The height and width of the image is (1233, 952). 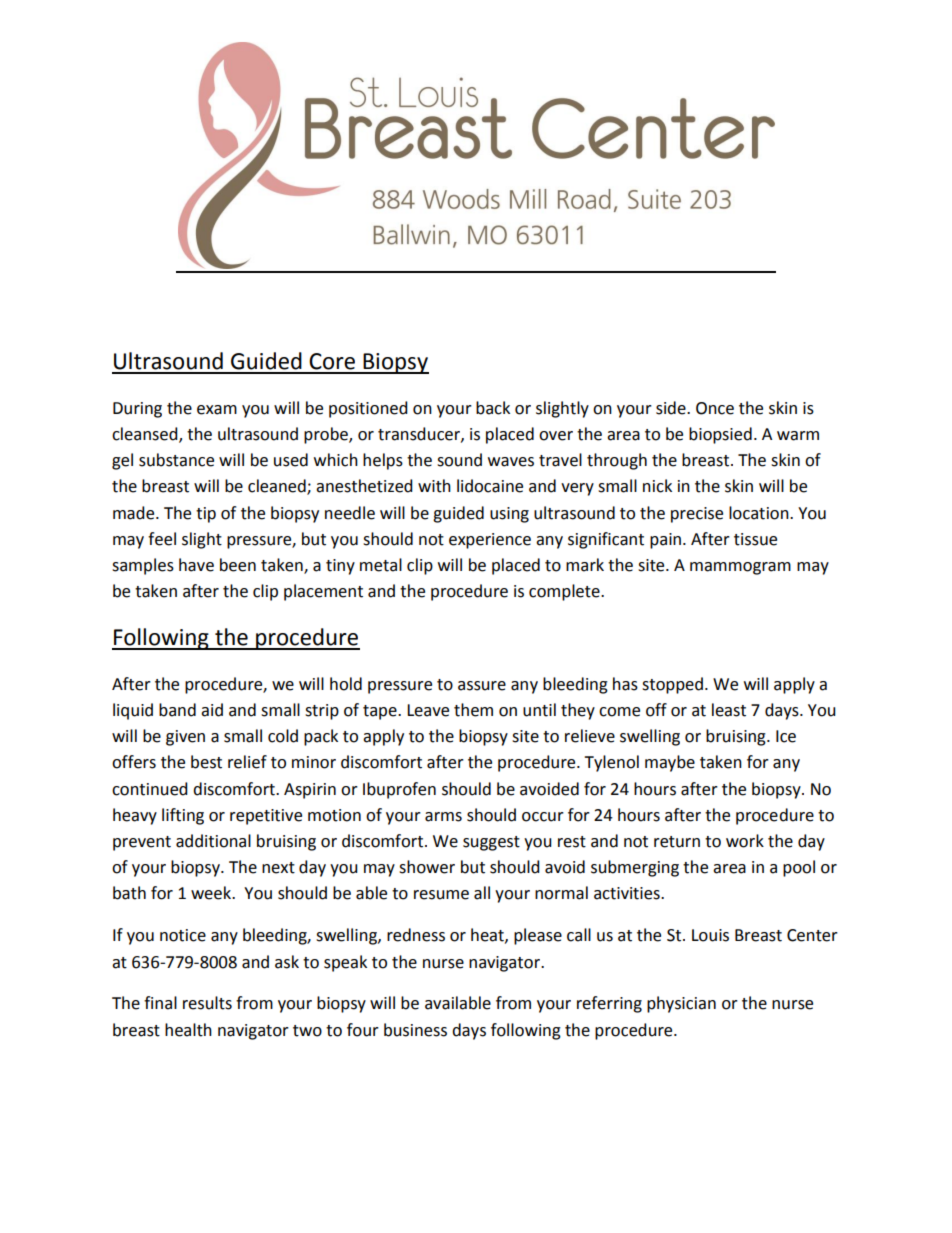 What do you see at coordinates (493, 408) in the image?
I see `back` at bounding box center [493, 408].
